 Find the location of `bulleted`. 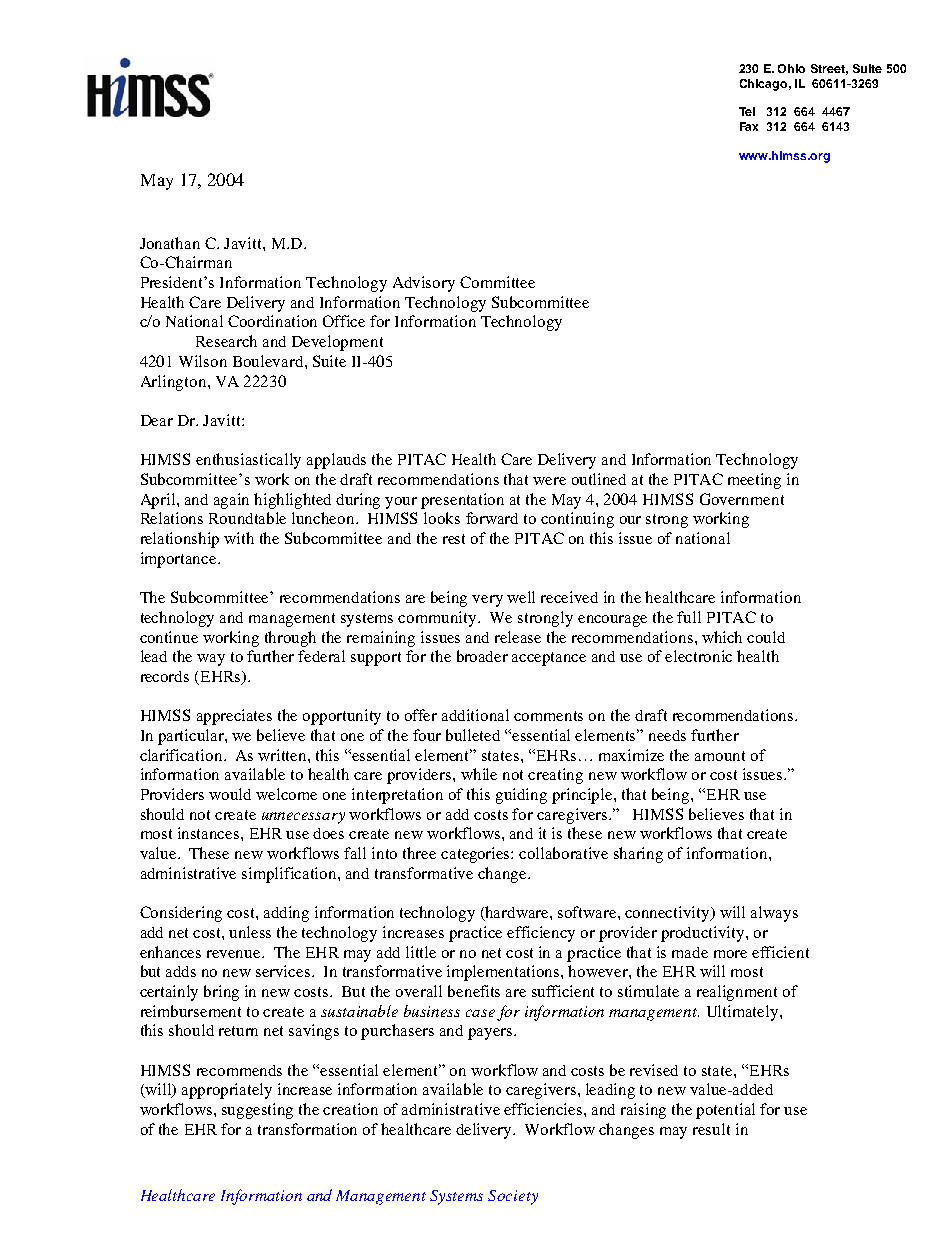

bulleted is located at coordinates (473, 735).
